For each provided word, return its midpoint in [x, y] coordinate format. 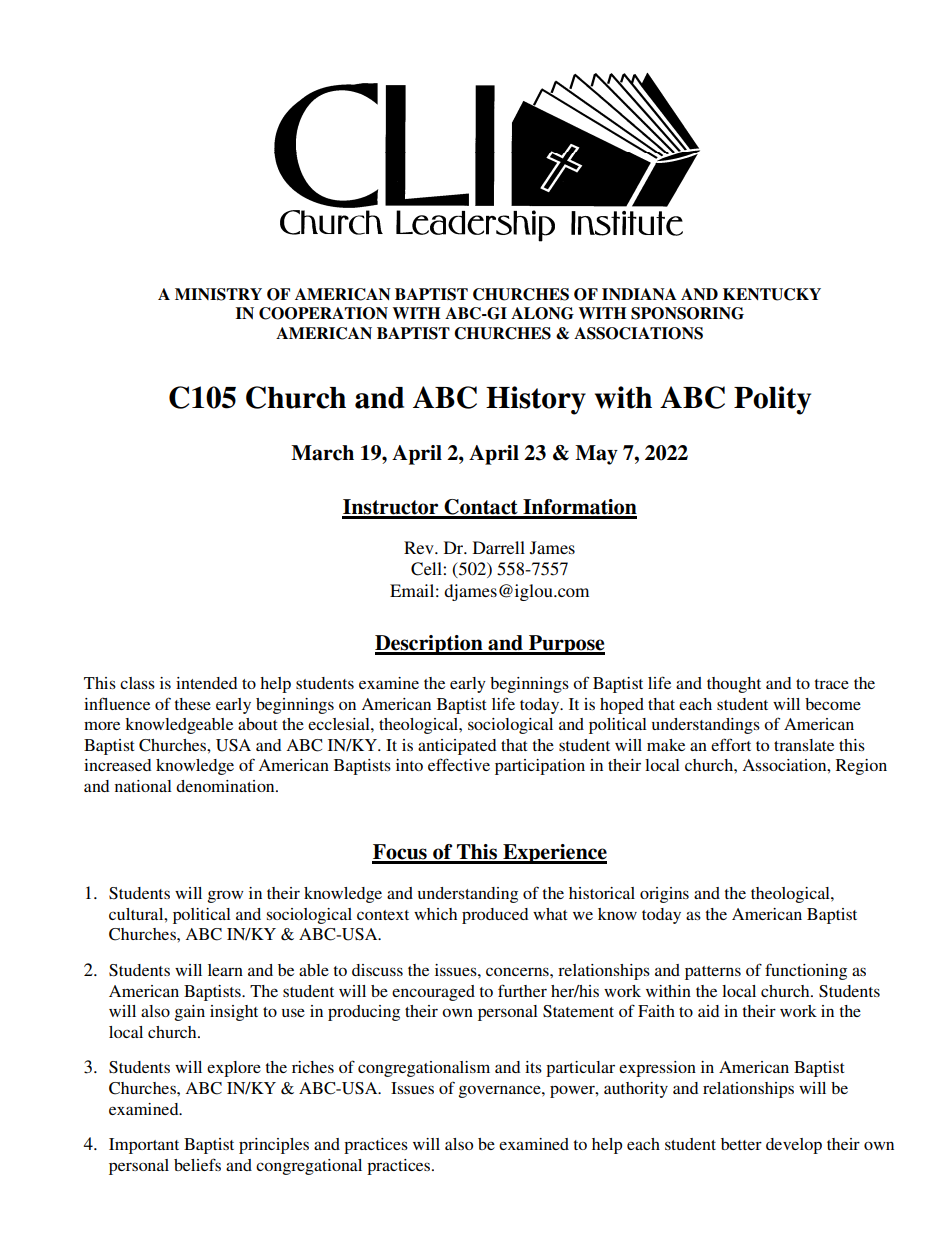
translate [804, 745]
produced [495, 916]
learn [225, 970]
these [192, 704]
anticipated [457, 747]
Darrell [499, 547]
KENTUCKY [772, 294]
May [596, 455]
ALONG [542, 313]
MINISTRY [218, 294]
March [322, 453]
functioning [806, 971]
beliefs [197, 1164]
